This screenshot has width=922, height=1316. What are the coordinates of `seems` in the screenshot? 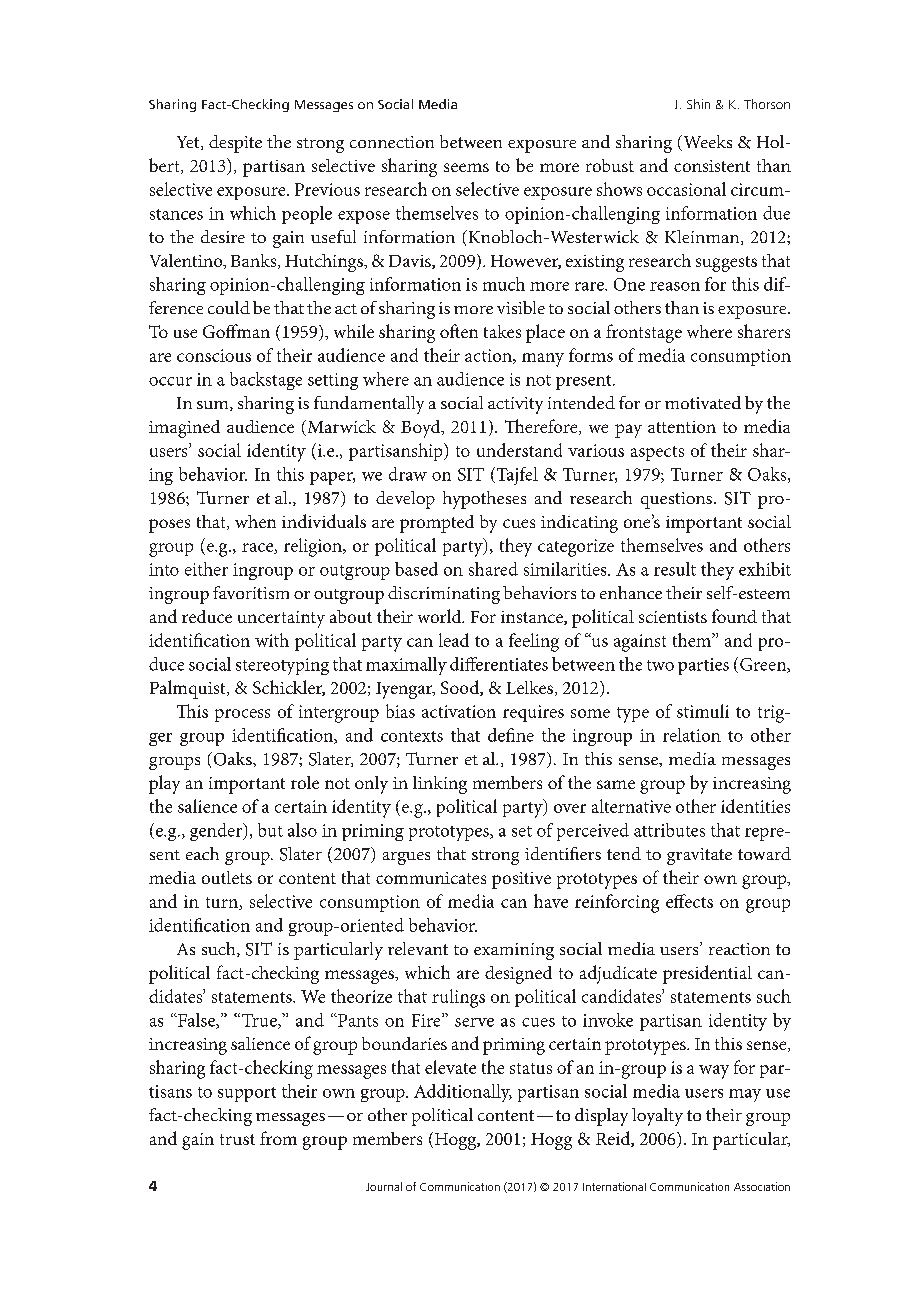 It's located at (466, 167).
